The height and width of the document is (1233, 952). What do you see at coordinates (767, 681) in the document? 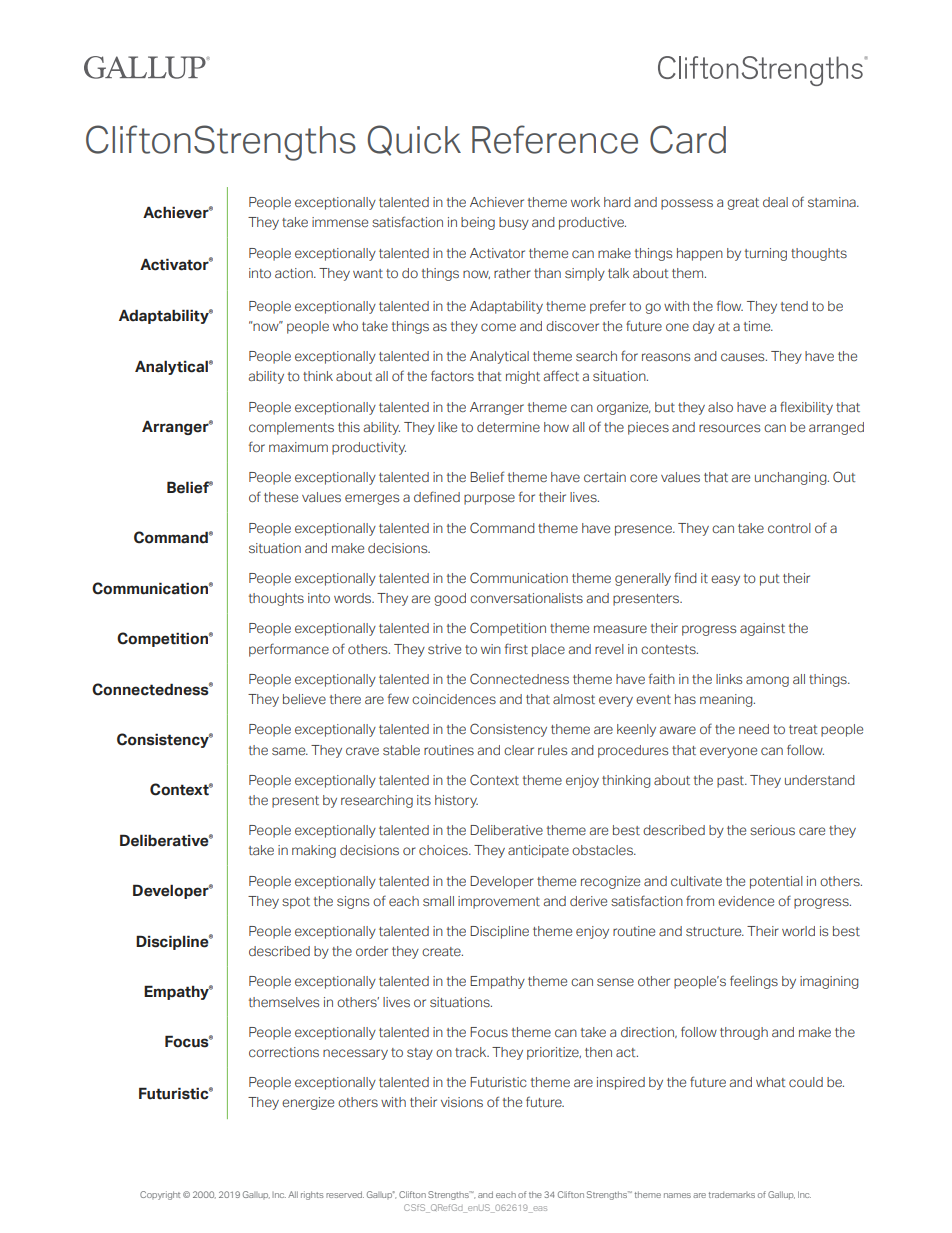
I see `among` at bounding box center [767, 681].
